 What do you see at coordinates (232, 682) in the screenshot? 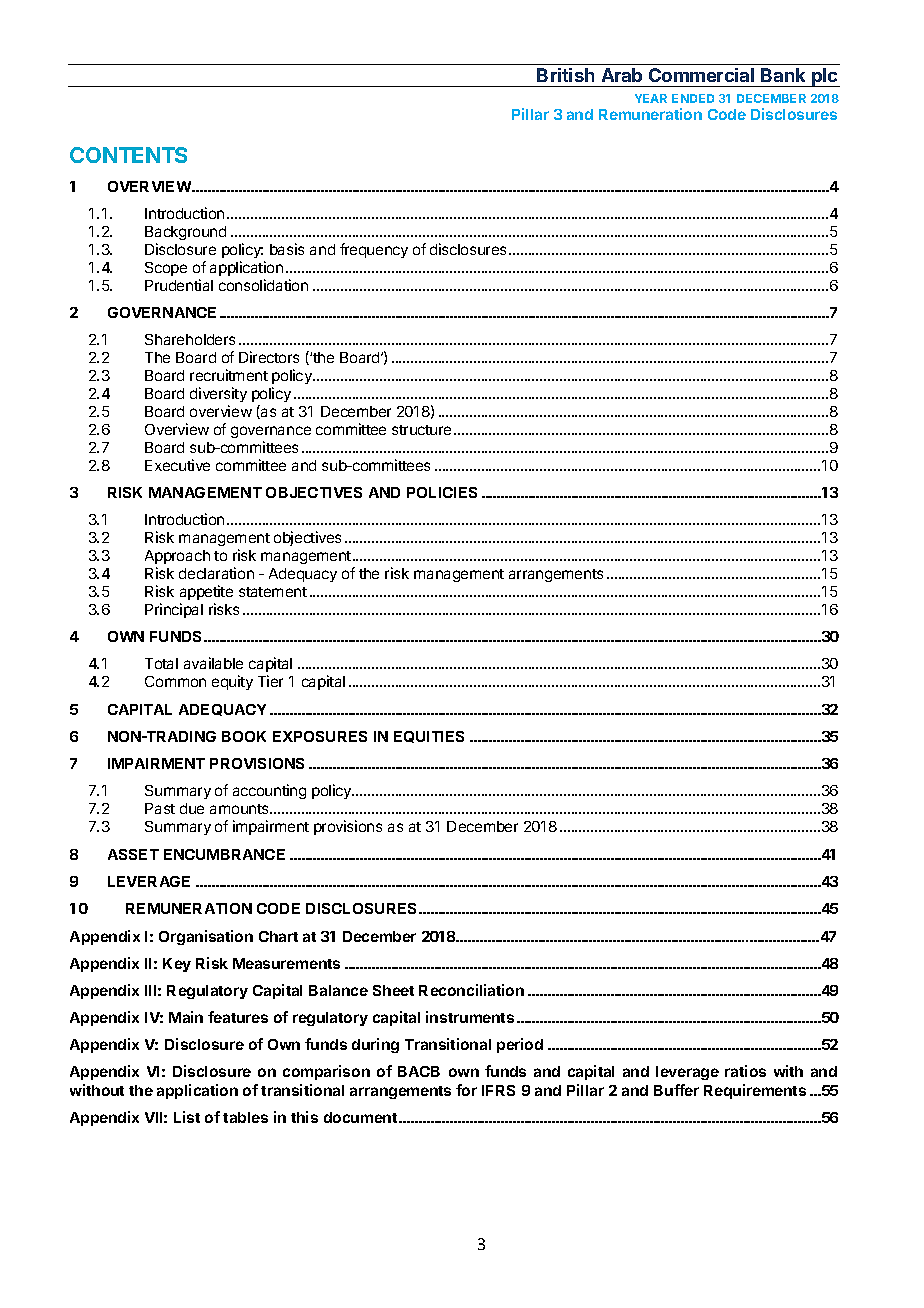
I see `equity` at bounding box center [232, 682].
